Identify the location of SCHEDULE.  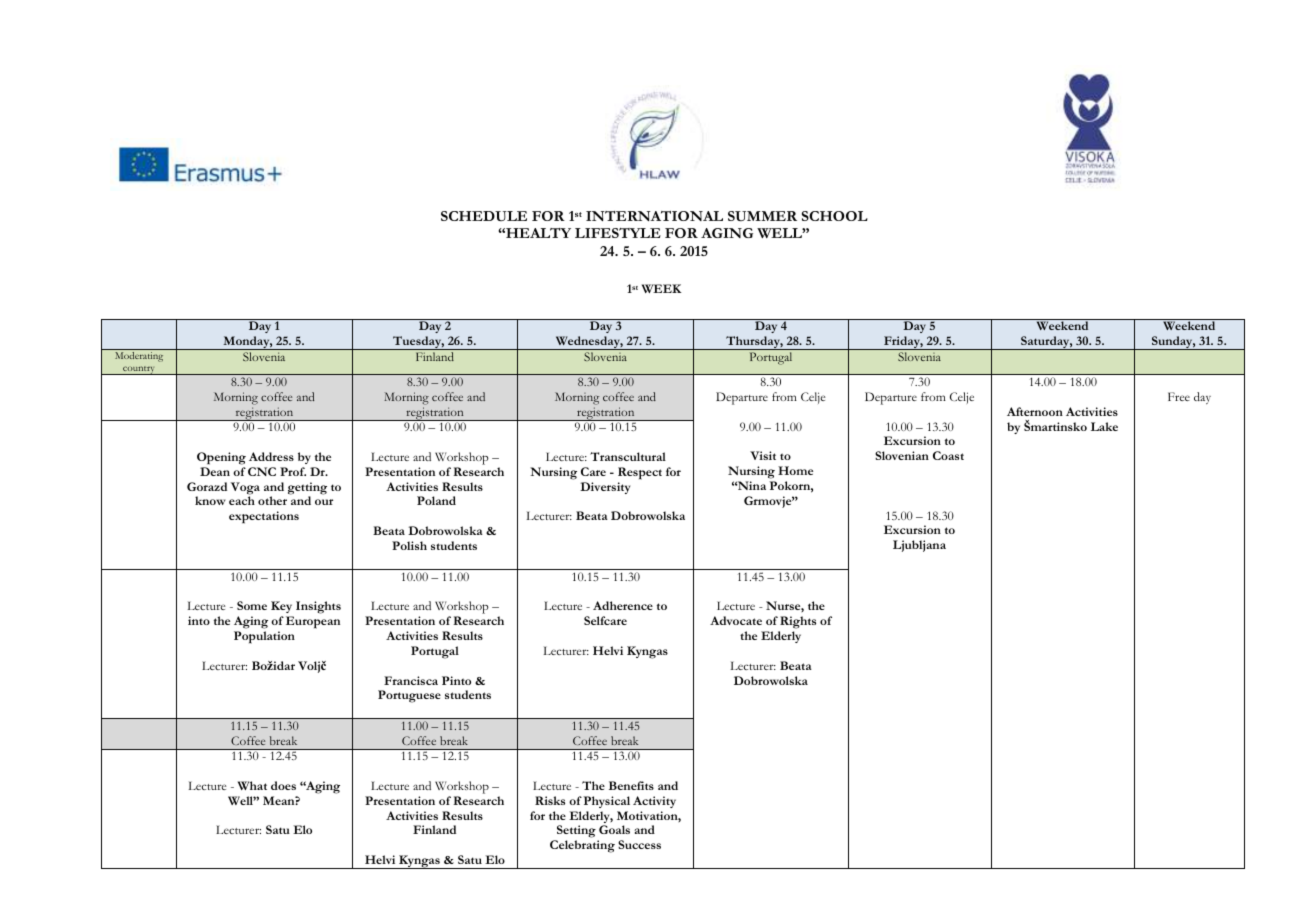
(484, 216).
